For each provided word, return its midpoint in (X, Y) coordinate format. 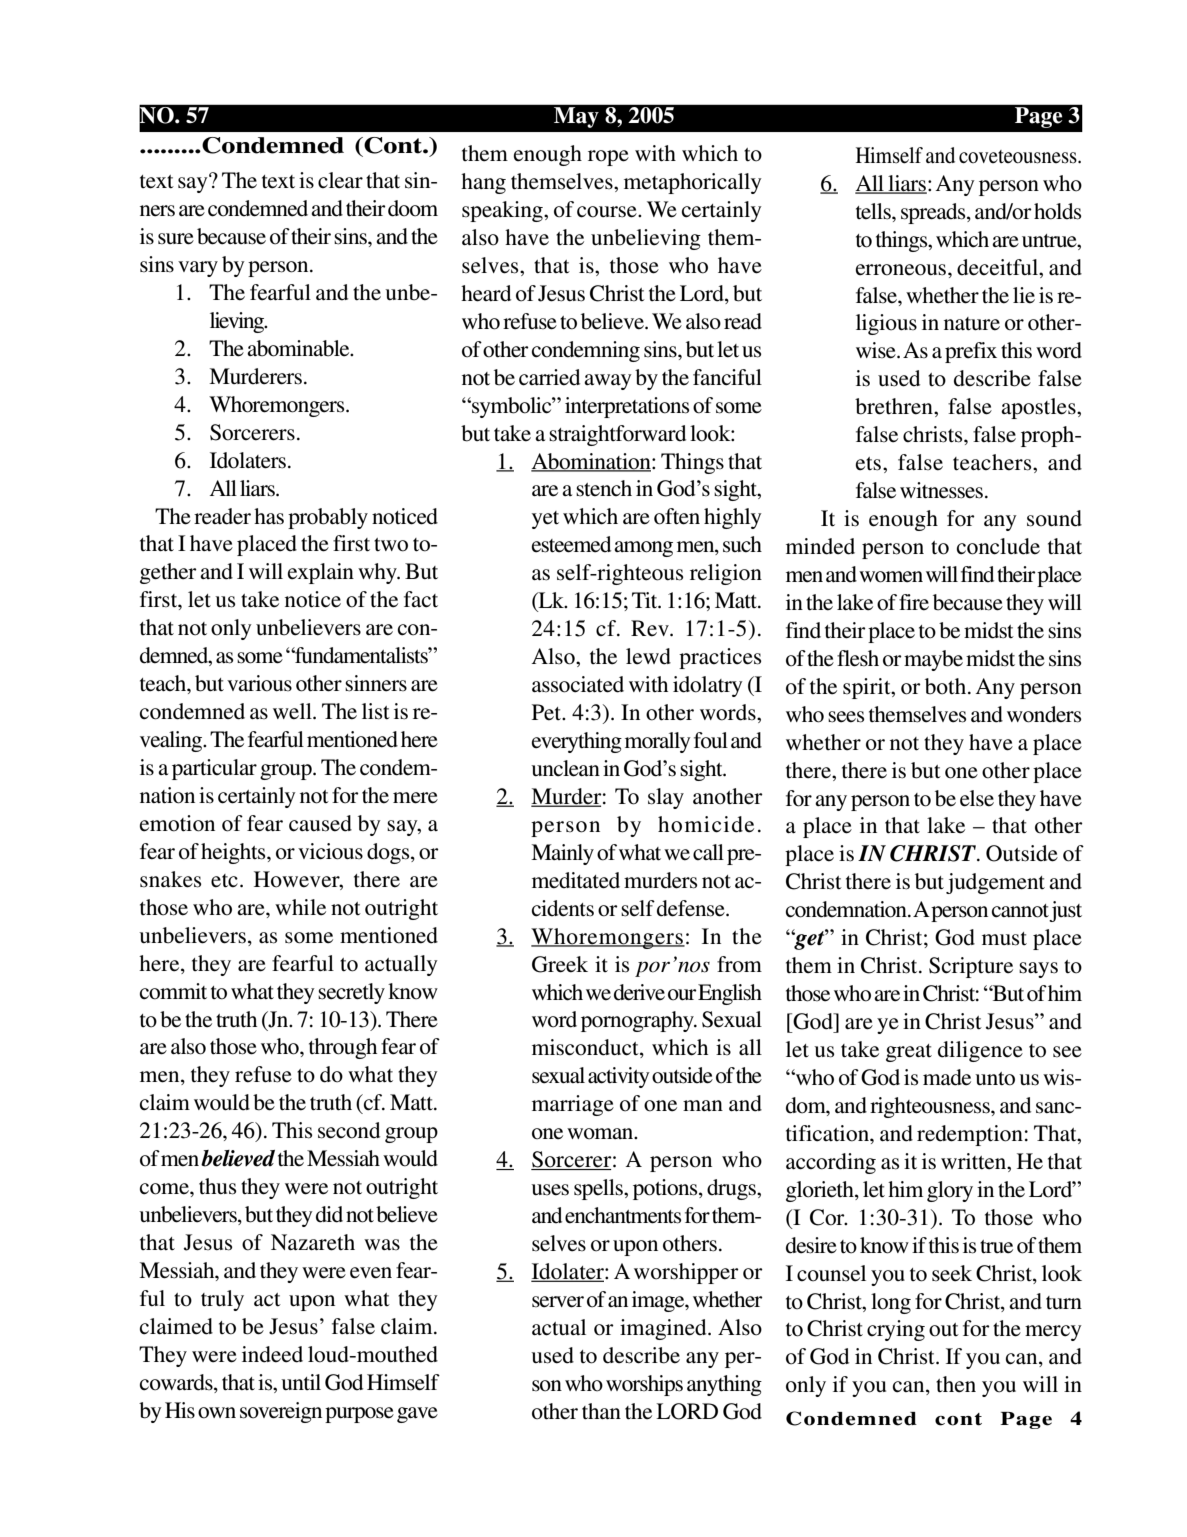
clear (340, 180)
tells (874, 211)
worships (644, 1385)
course (608, 212)
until (301, 1382)
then (956, 1384)
